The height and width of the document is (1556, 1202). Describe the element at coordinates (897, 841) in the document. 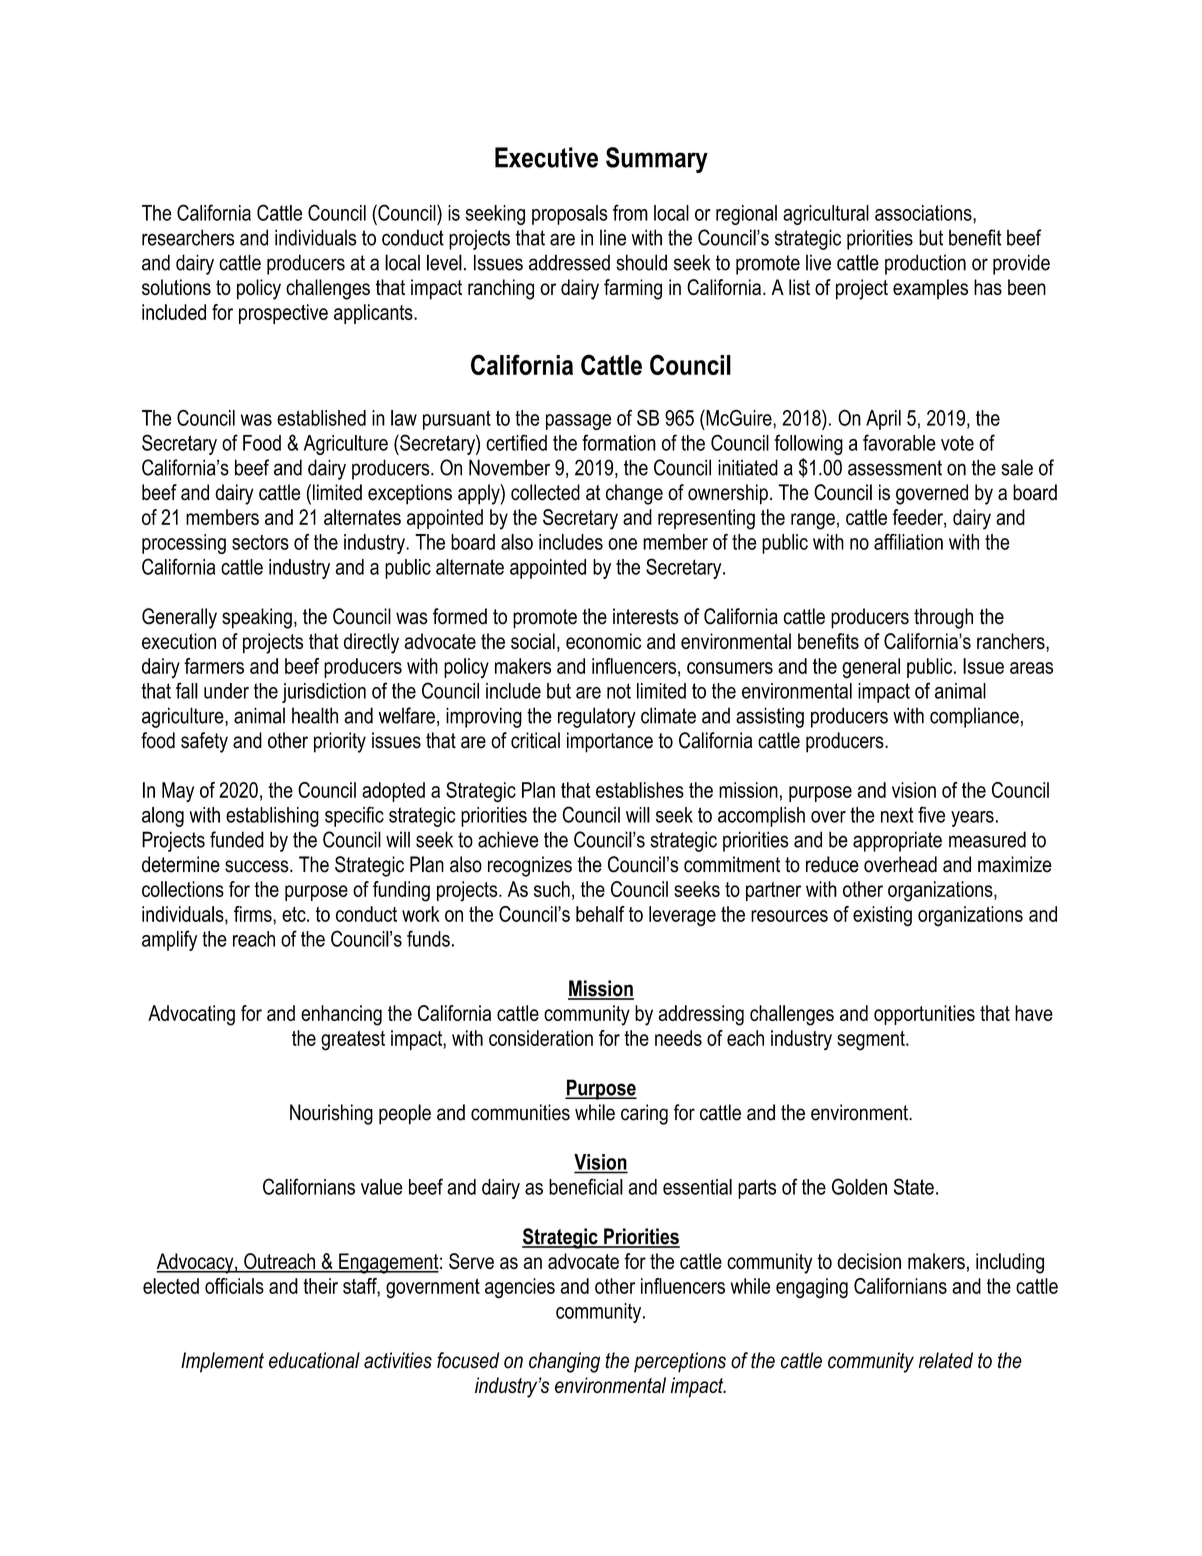

I see `appropriate` at that location.
